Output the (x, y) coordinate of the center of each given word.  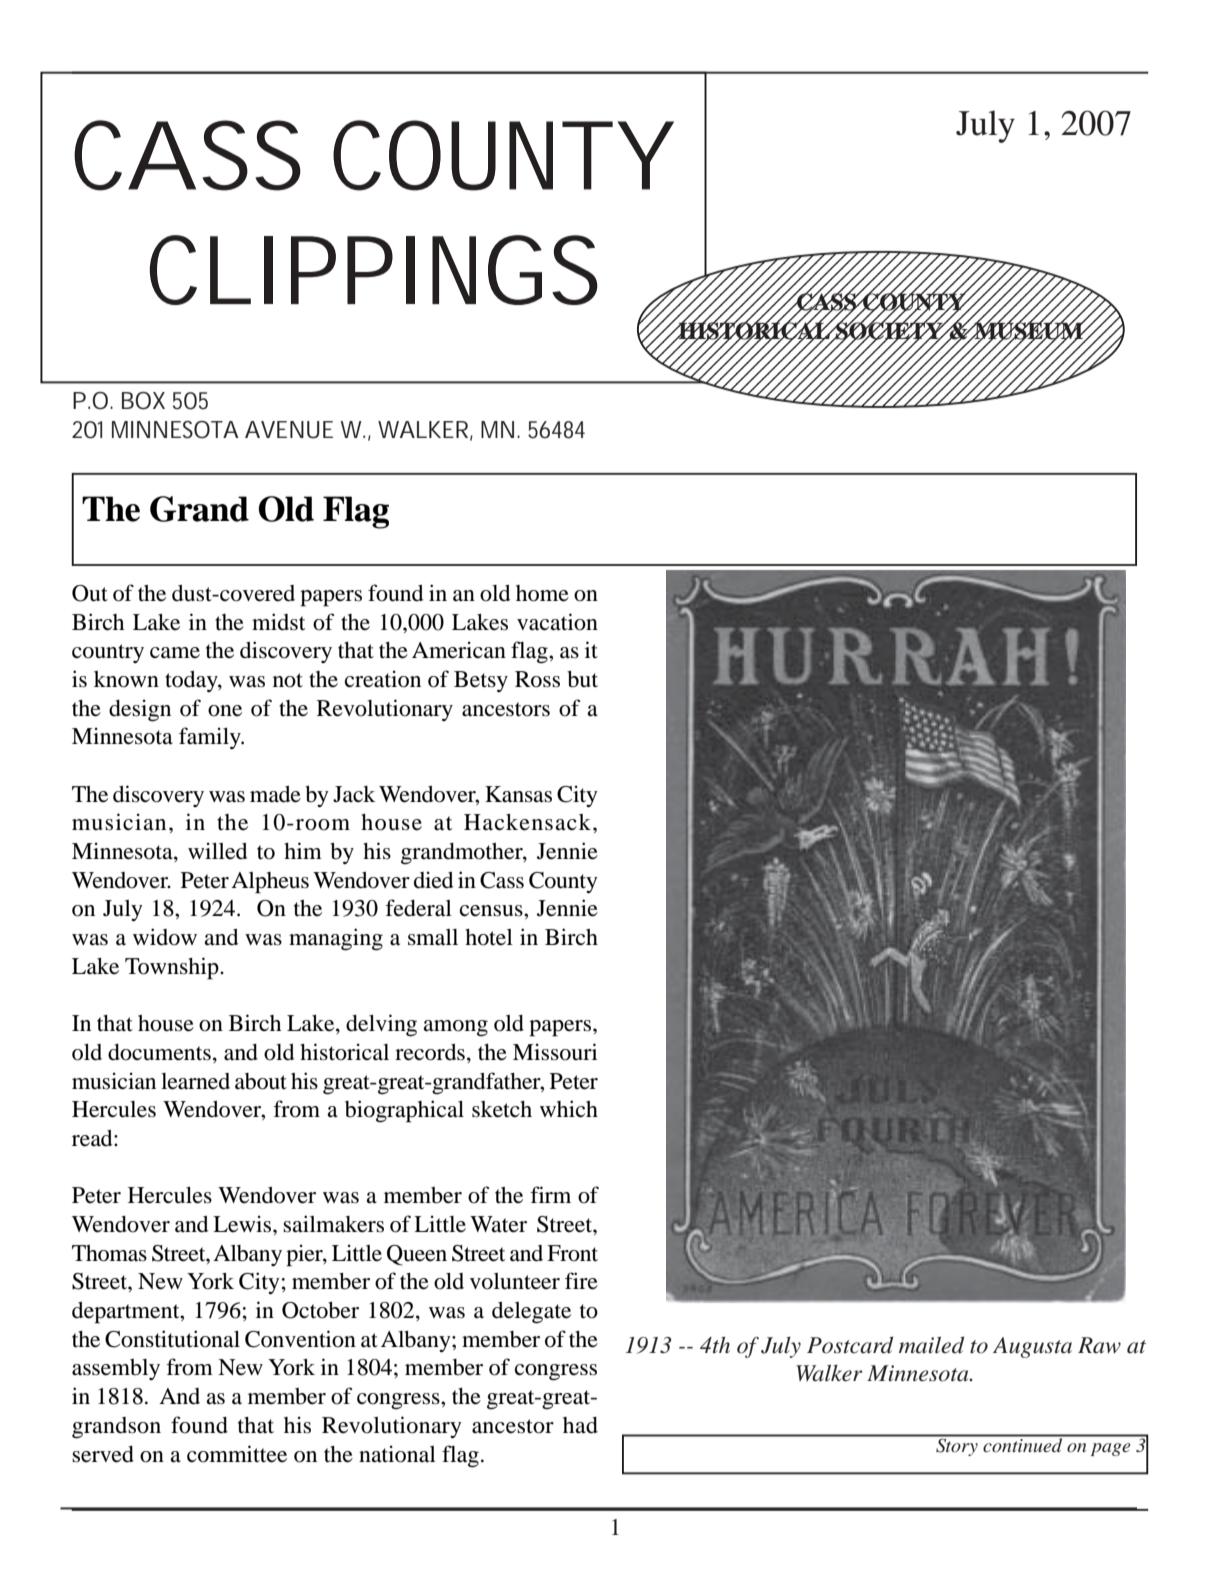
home (542, 593)
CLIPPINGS (374, 270)
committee (237, 1454)
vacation (557, 622)
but (582, 679)
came (175, 653)
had (580, 1425)
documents (159, 1052)
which (569, 1109)
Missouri (555, 1052)
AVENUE (289, 430)
